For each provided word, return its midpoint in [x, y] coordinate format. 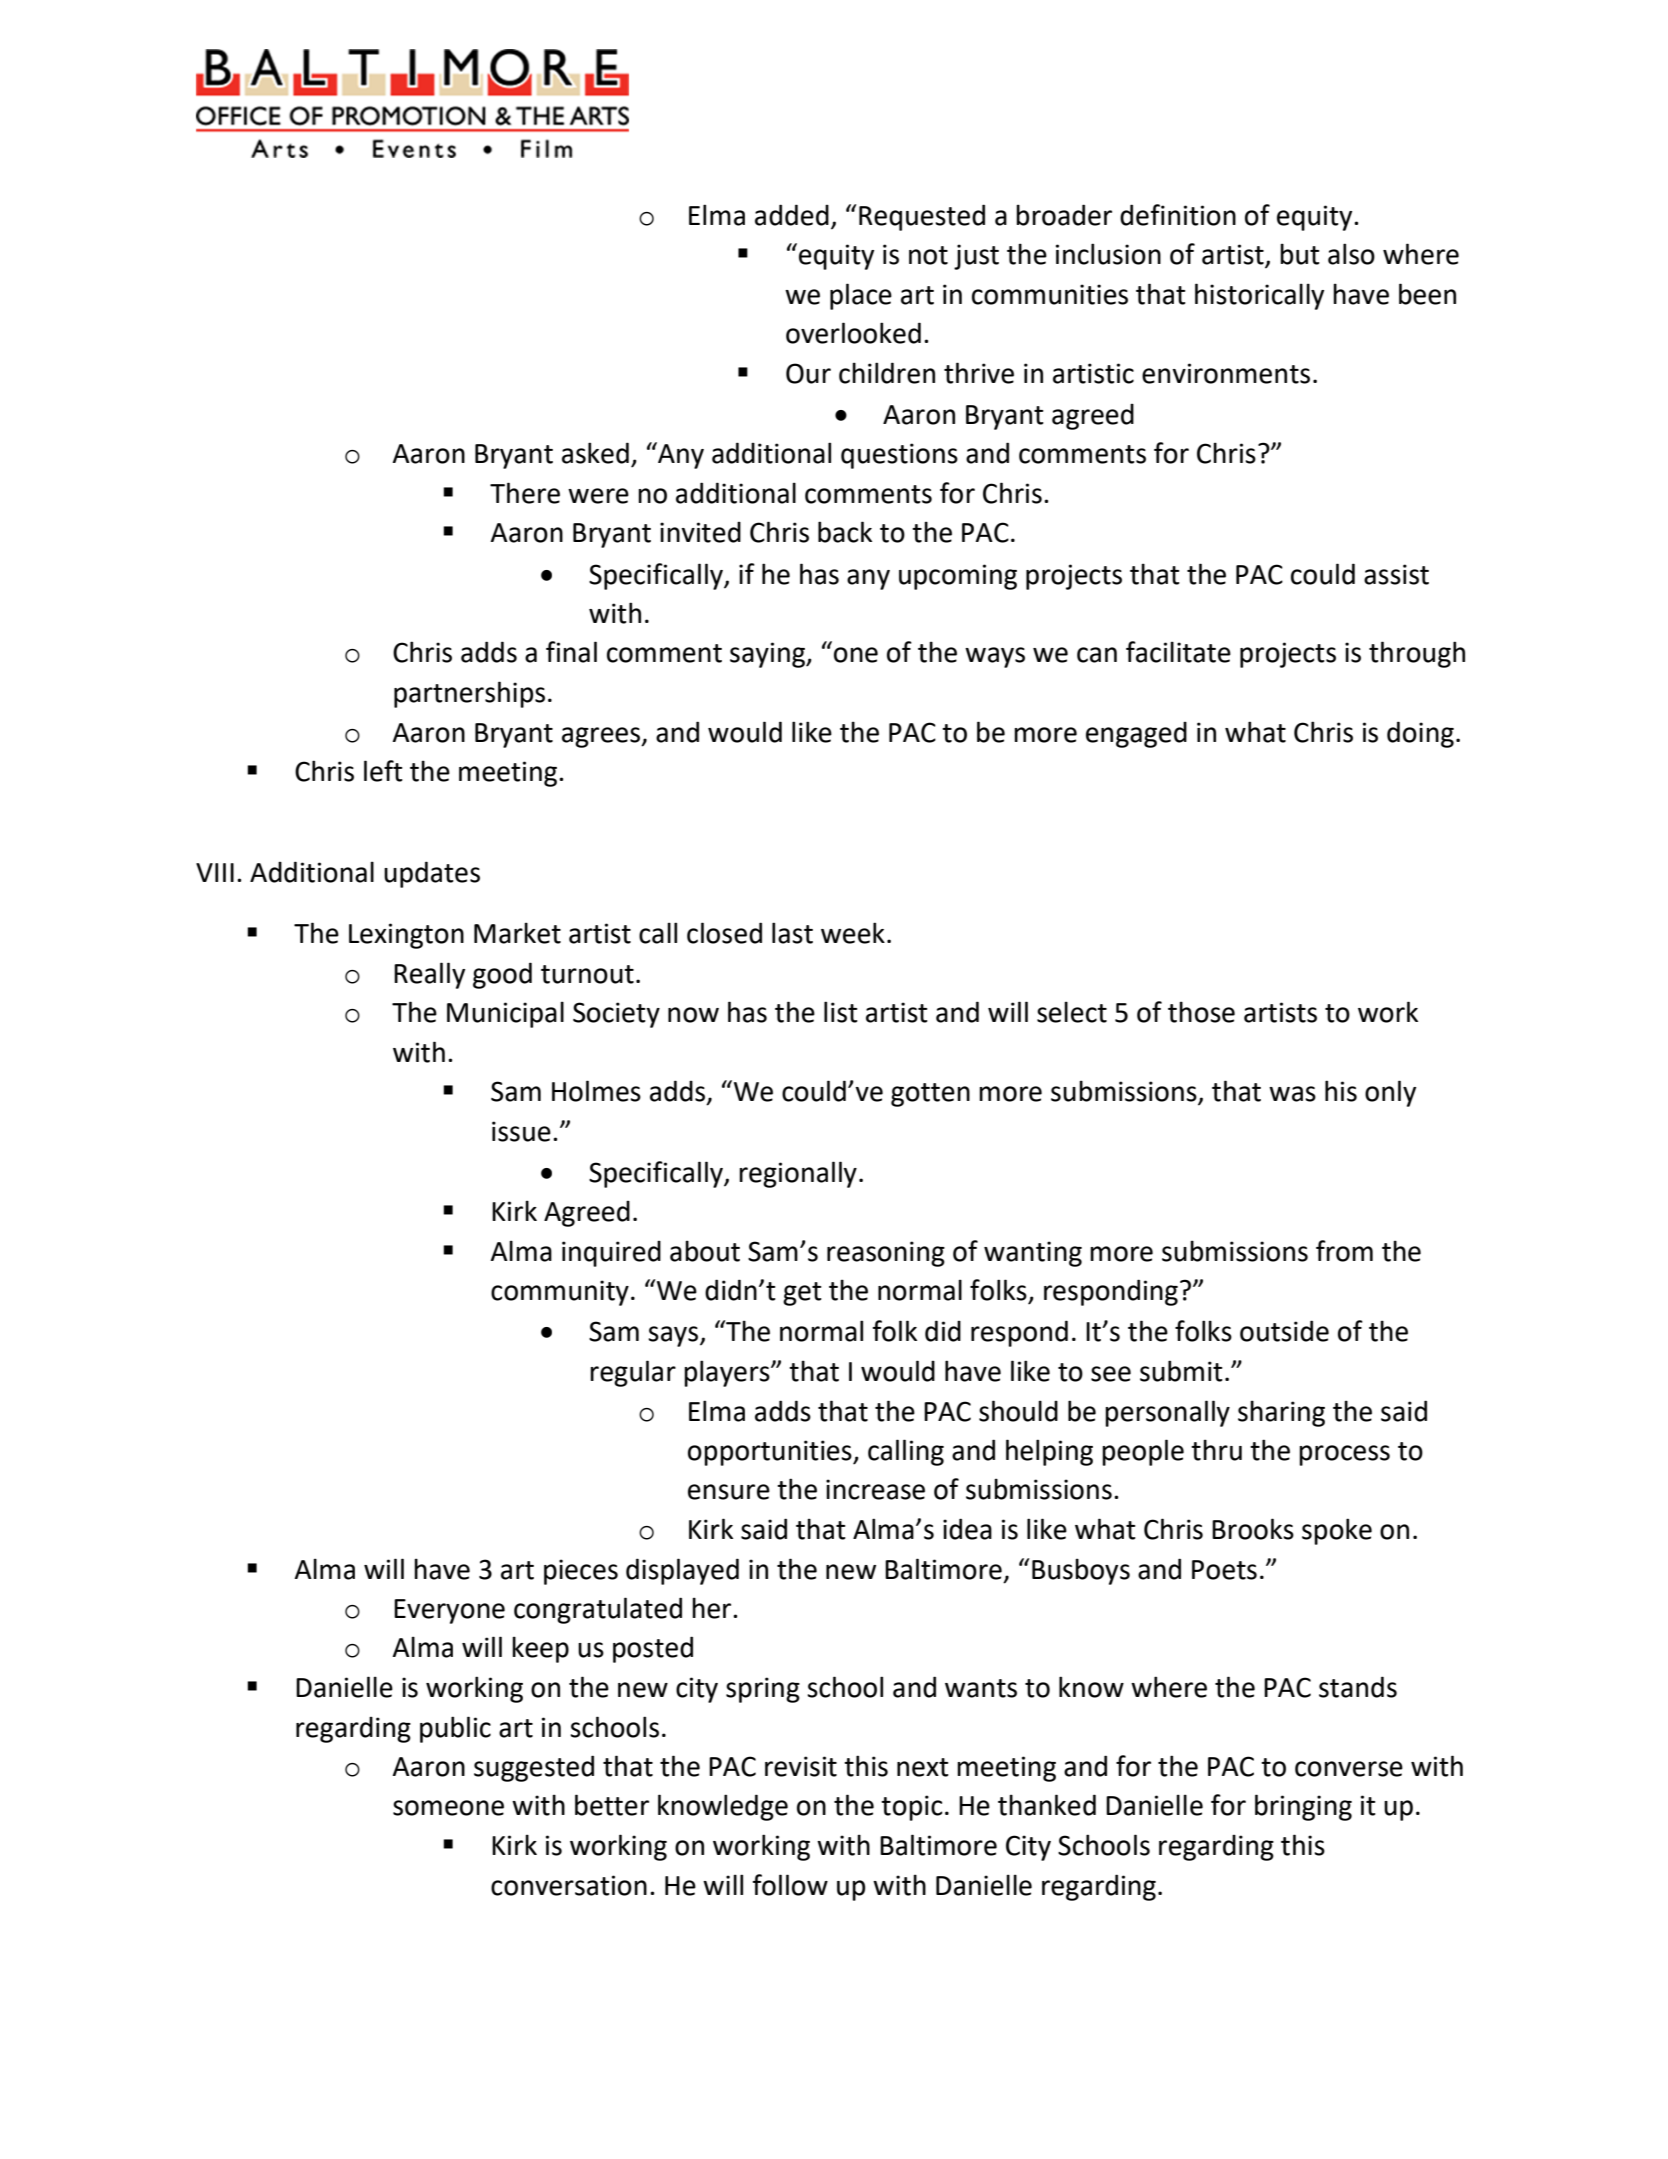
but [1300, 254]
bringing [1303, 1807]
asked [595, 453]
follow [790, 1885]
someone [448, 1808]
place [861, 296]
